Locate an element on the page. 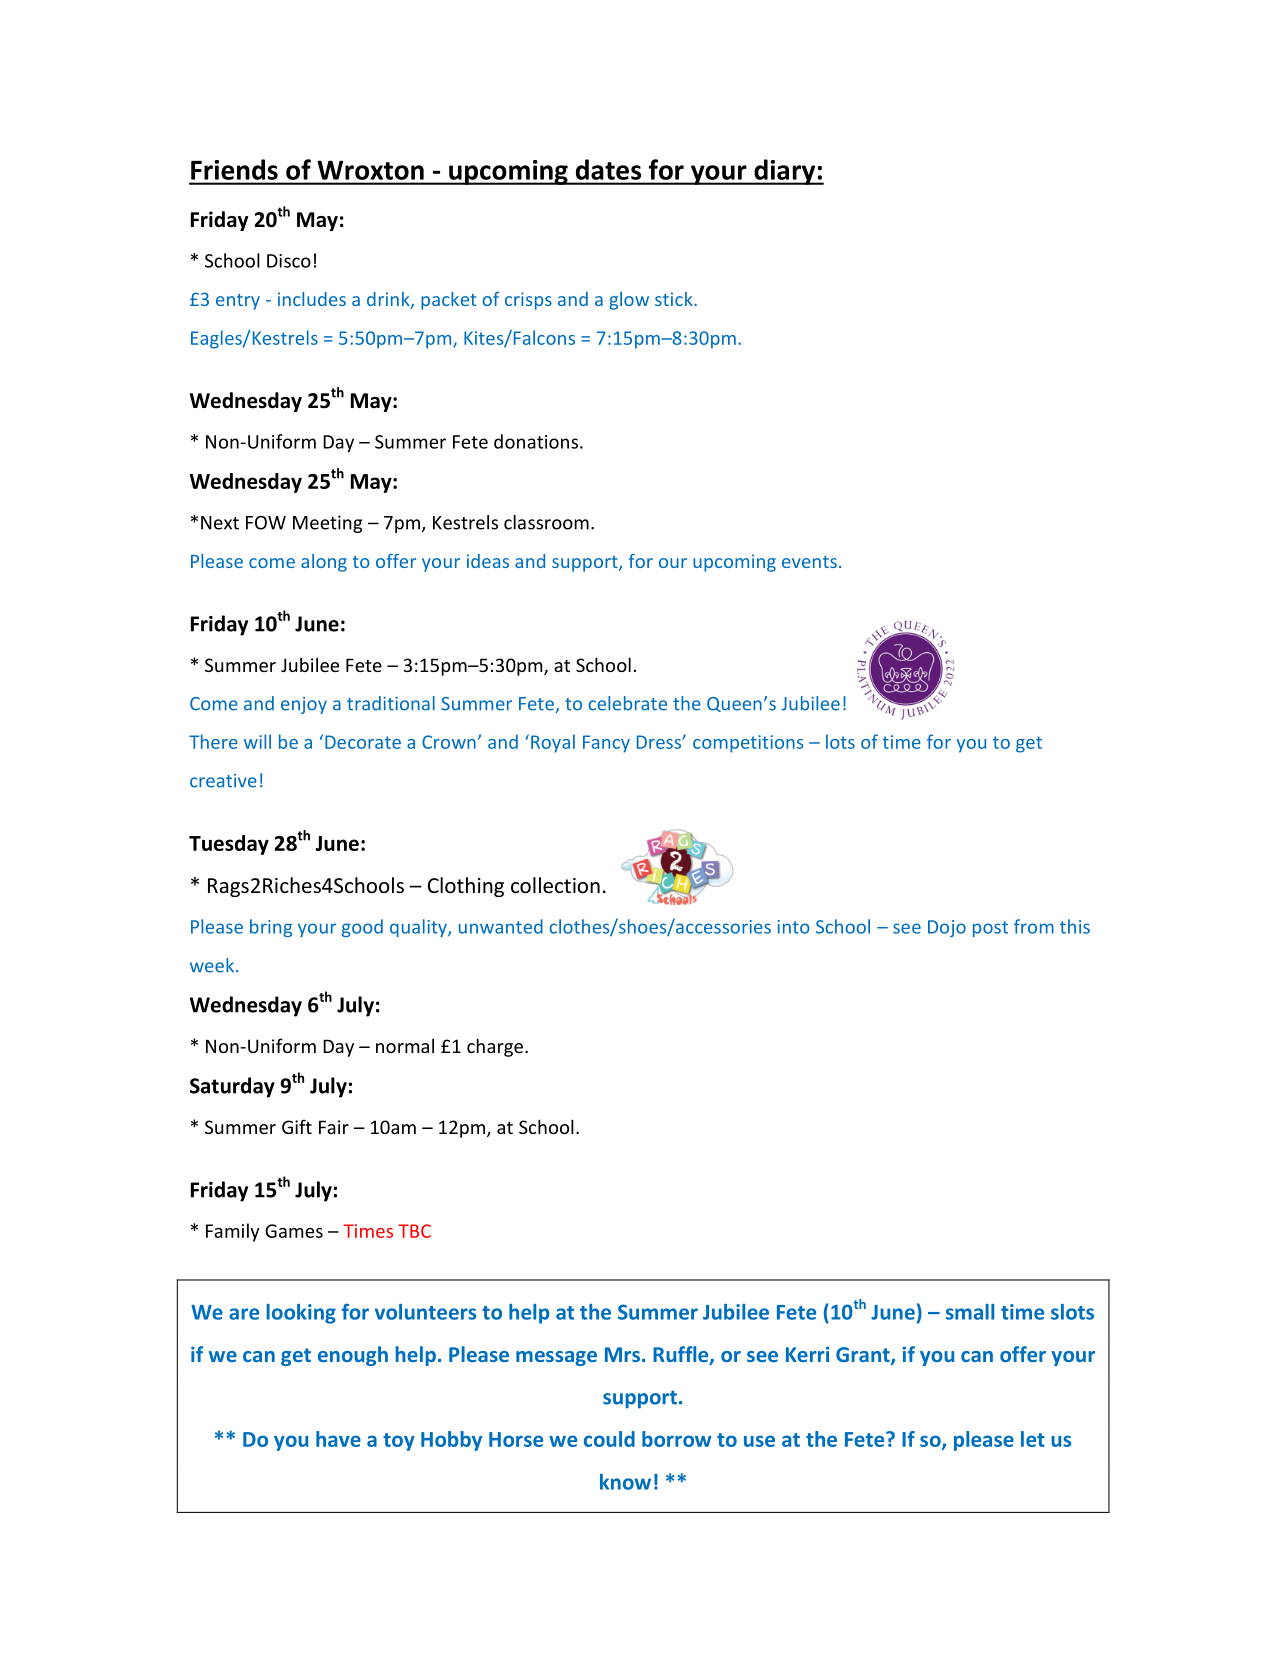  diary is located at coordinates (785, 172).
